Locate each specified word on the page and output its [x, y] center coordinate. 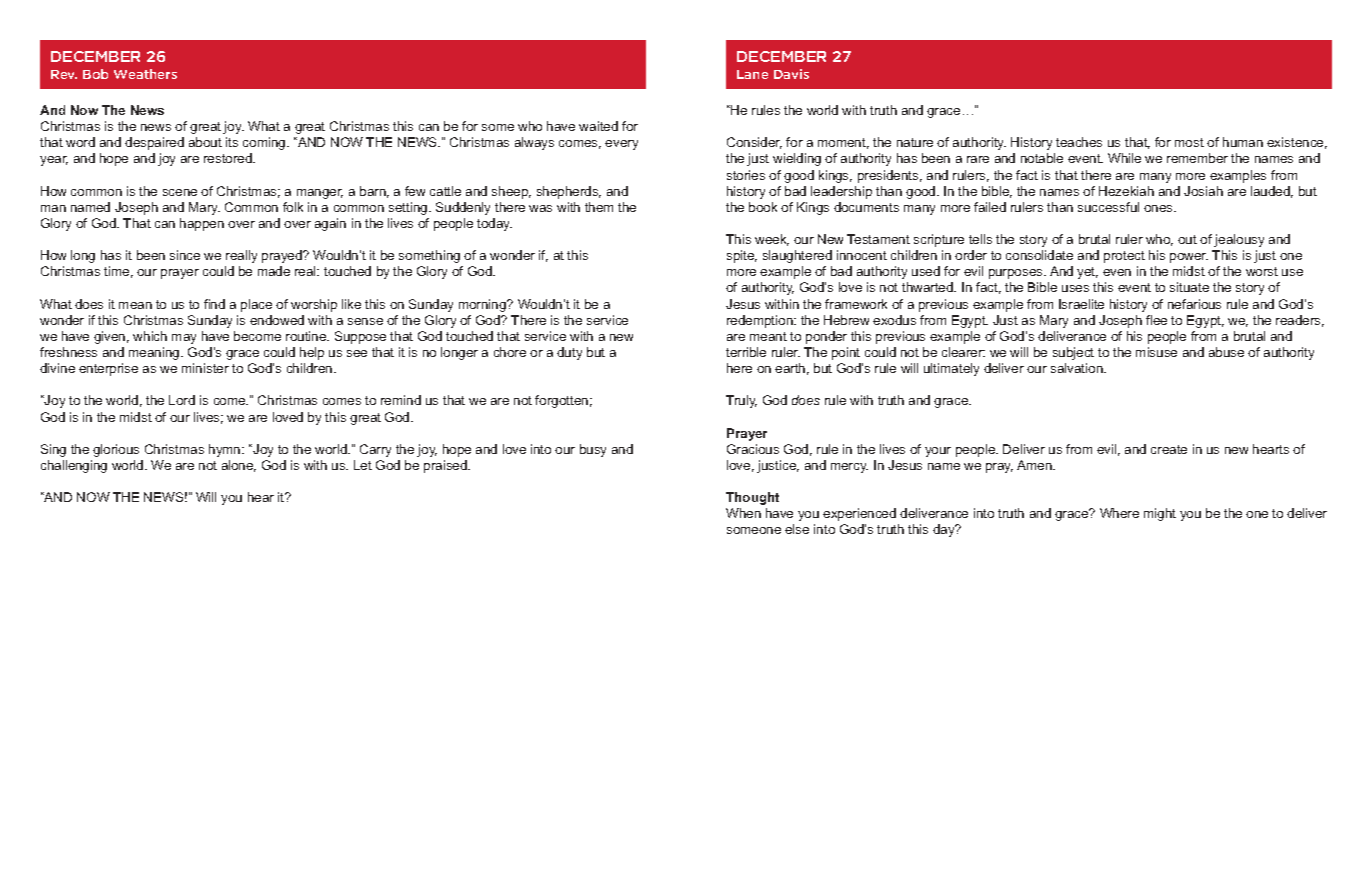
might [1160, 514]
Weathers [145, 74]
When [743, 513]
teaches [1079, 142]
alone [239, 466]
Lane [752, 74]
